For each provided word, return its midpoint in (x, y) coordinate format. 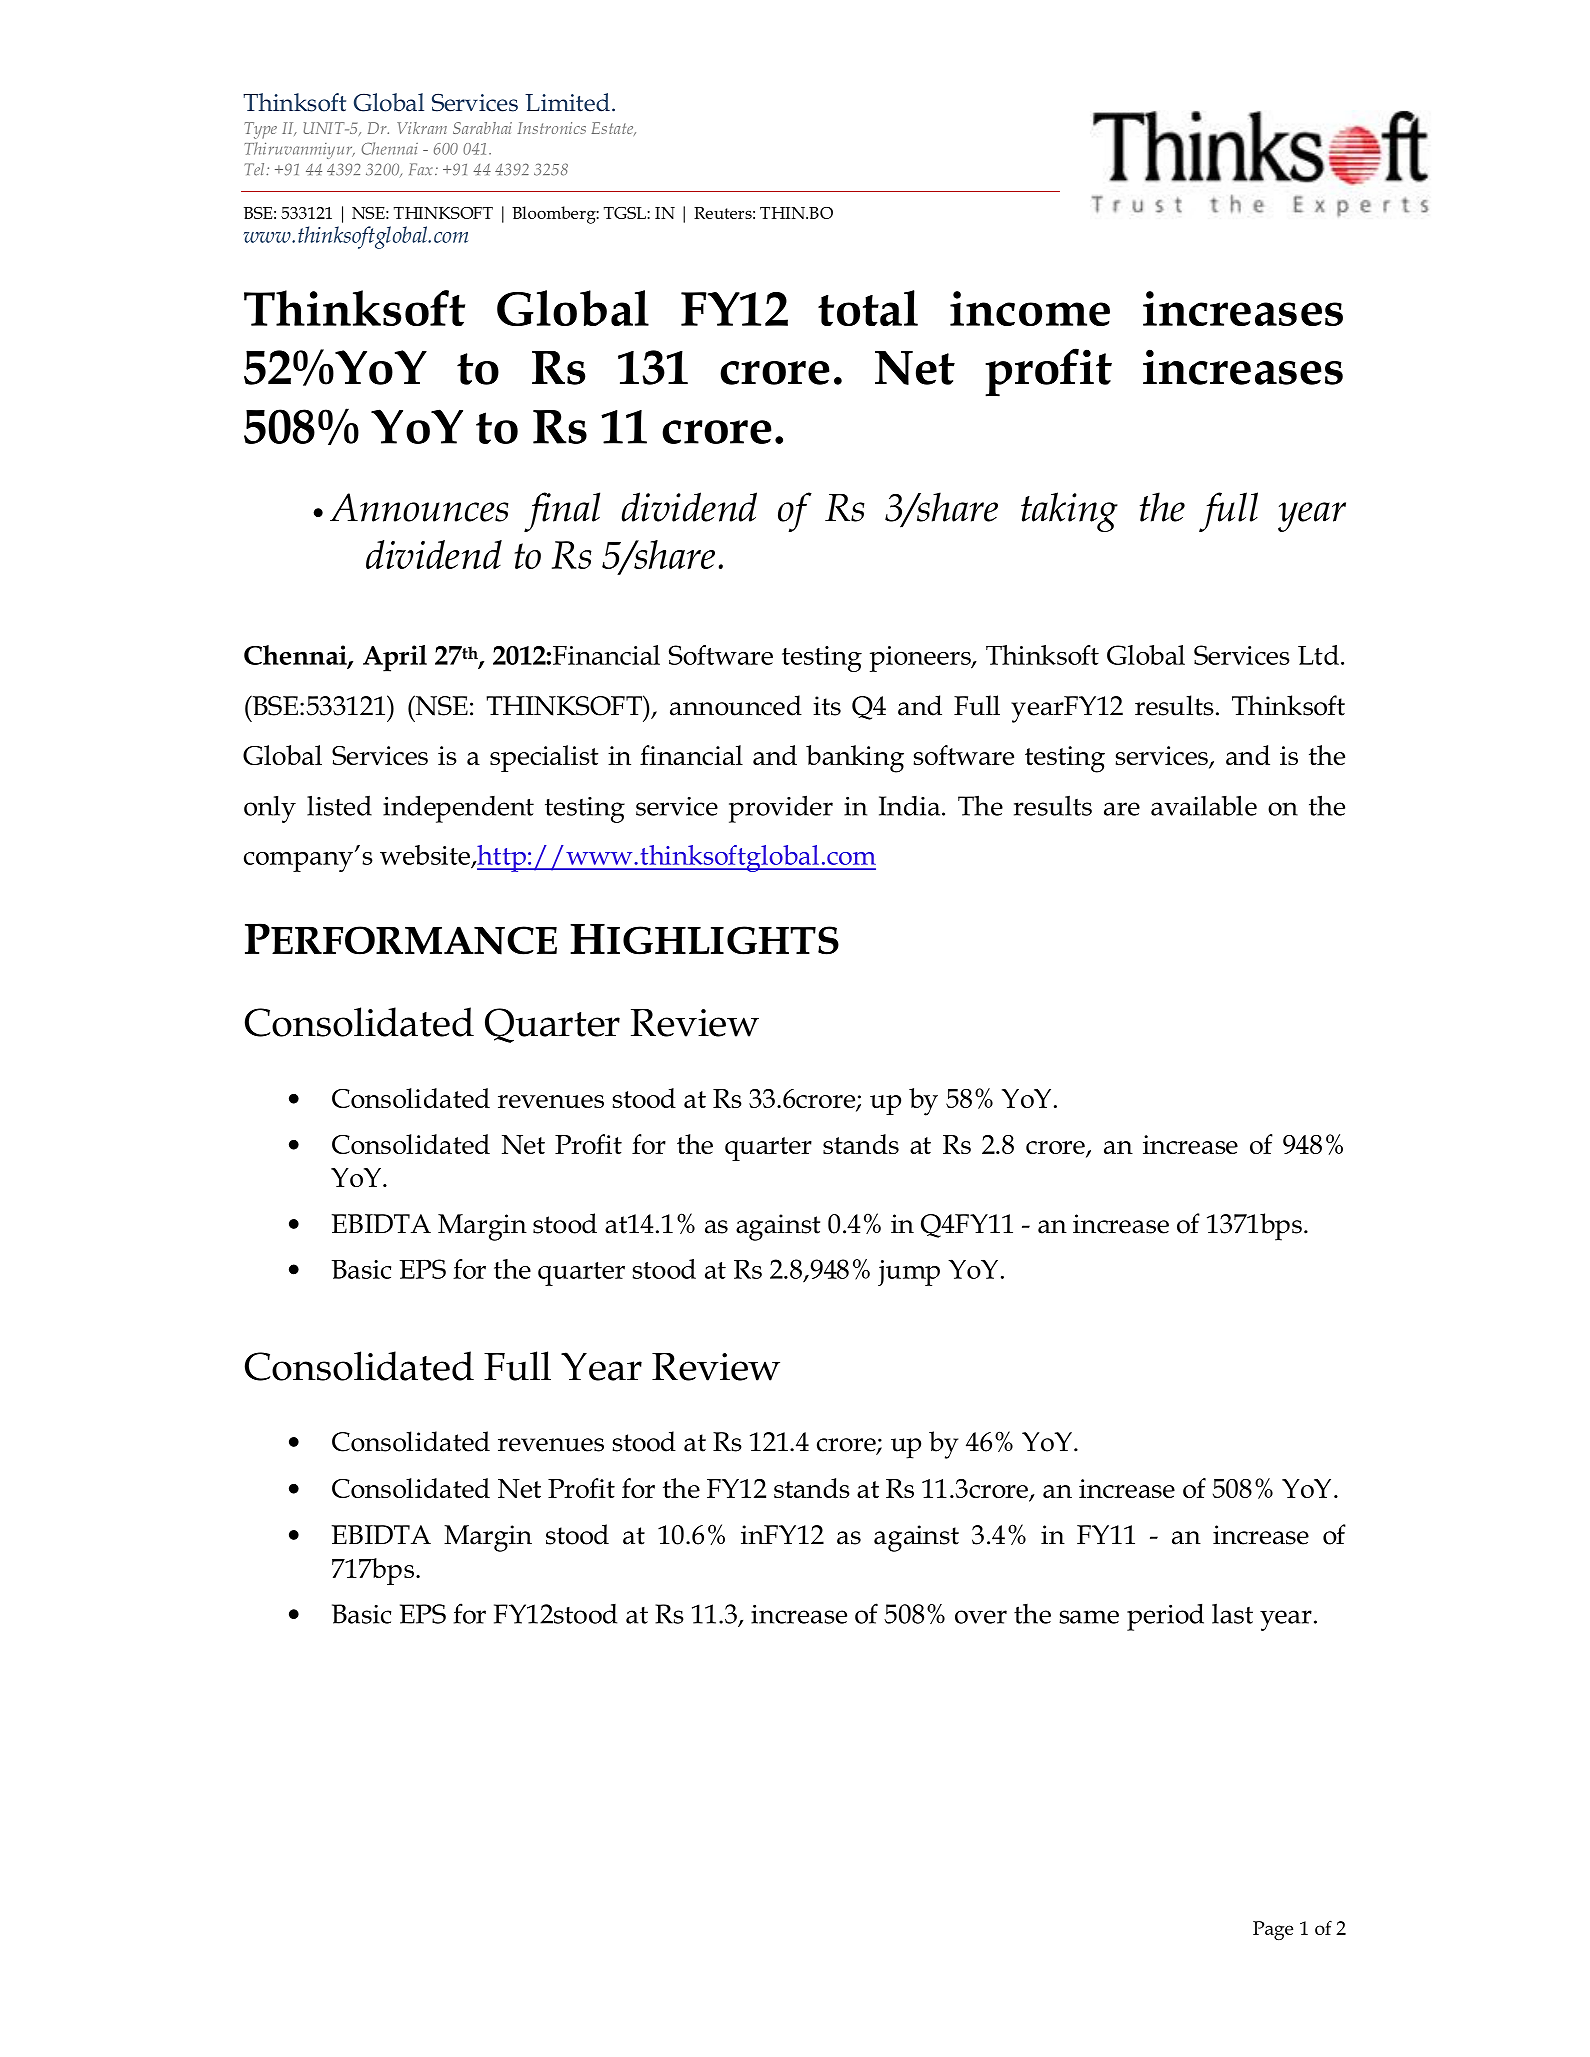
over (981, 1617)
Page (1273, 1930)
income (1030, 308)
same (1089, 1617)
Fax (421, 169)
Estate (613, 129)
